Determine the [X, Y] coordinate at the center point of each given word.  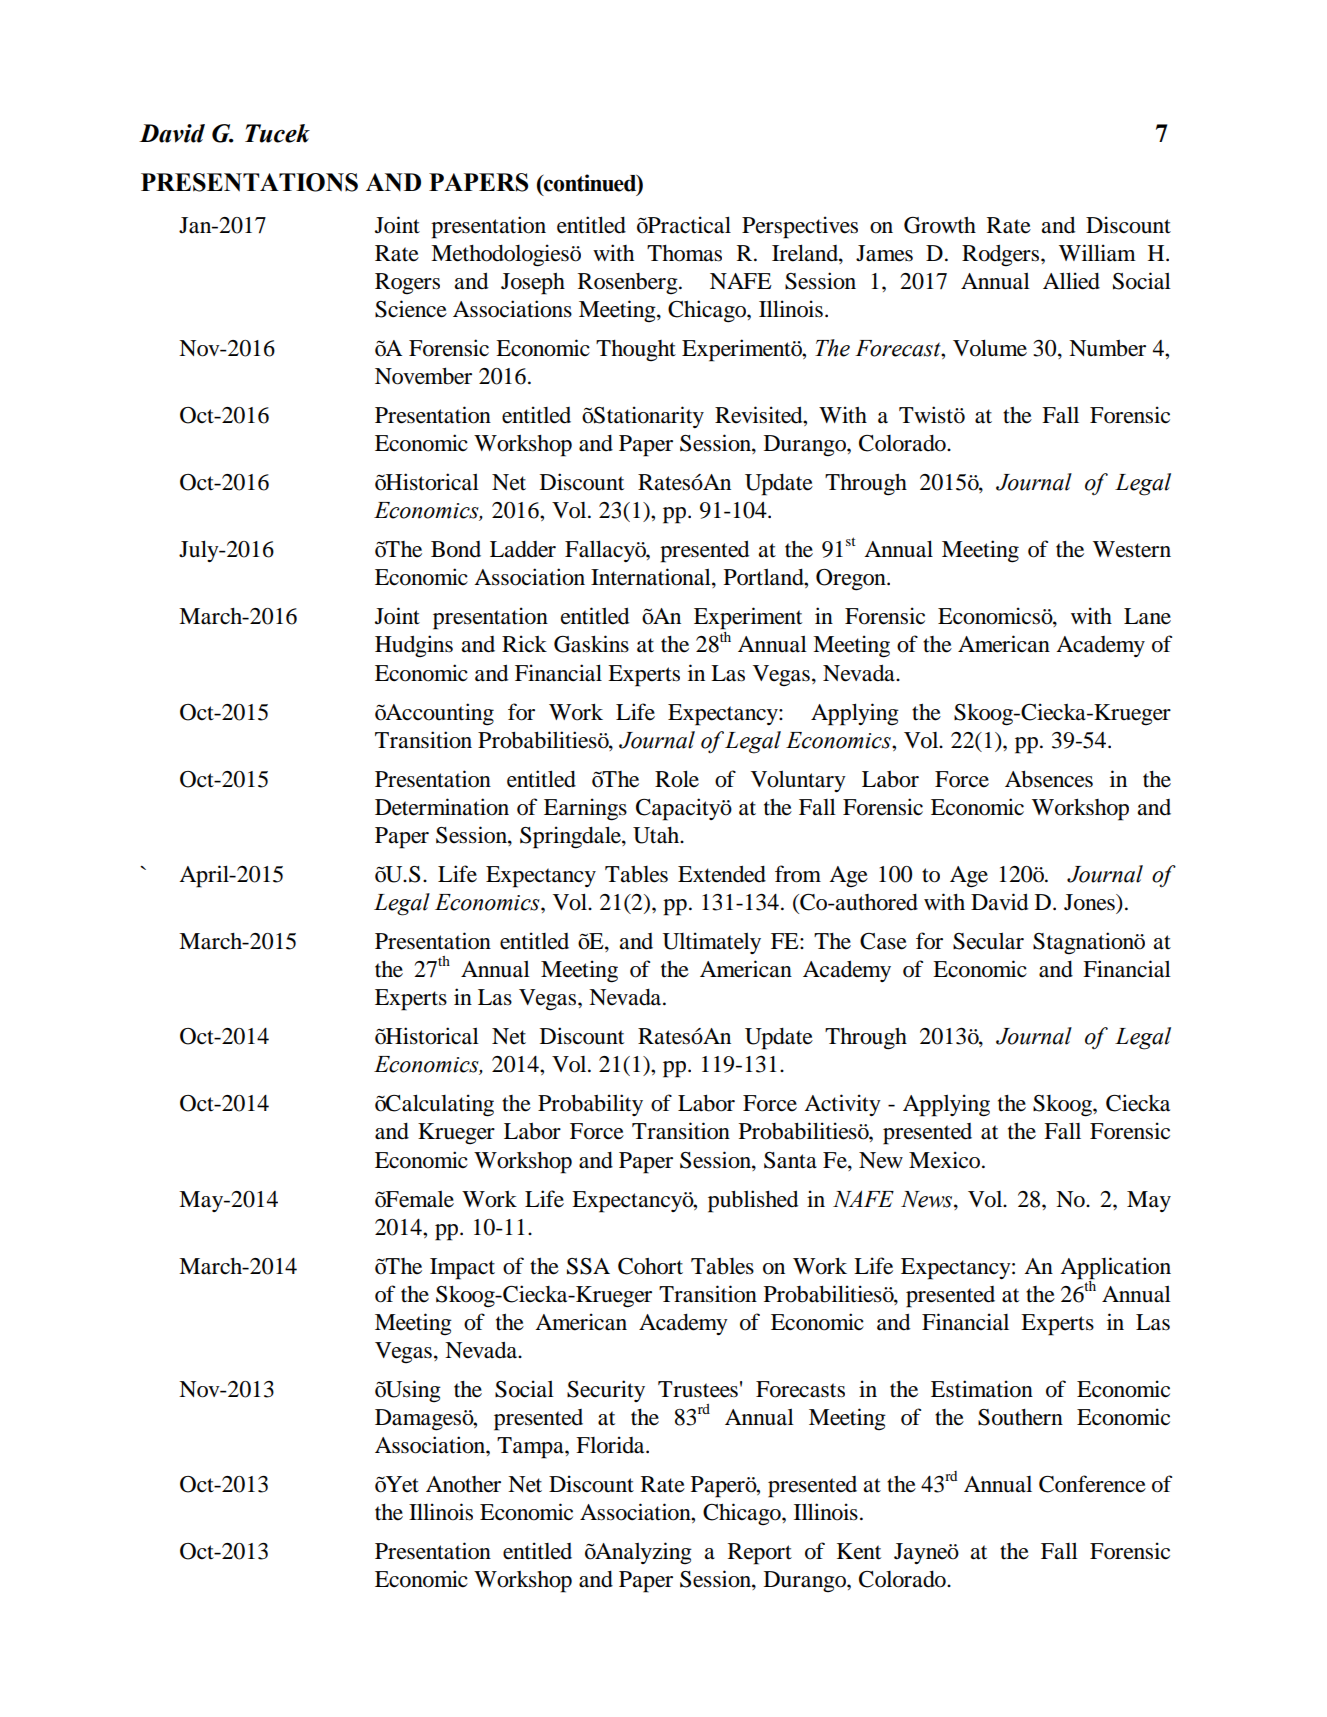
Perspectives [800, 227]
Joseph [533, 284]
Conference [1092, 1484]
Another [463, 1484]
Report [760, 1554]
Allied [1071, 281]
